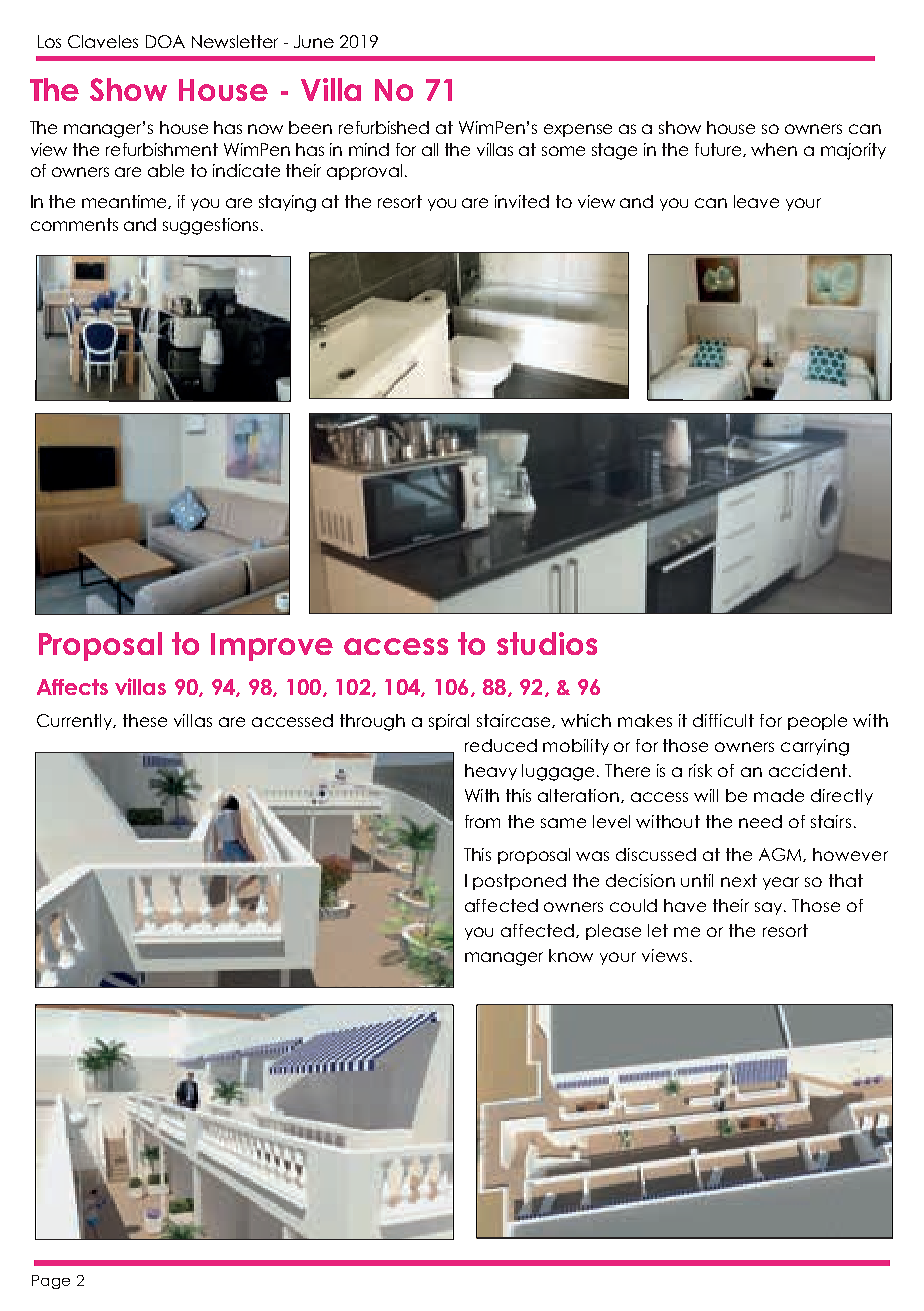 This page has height=1311, width=924. Describe the element at coordinates (272, 647) in the page. I see `Improve` at that location.
